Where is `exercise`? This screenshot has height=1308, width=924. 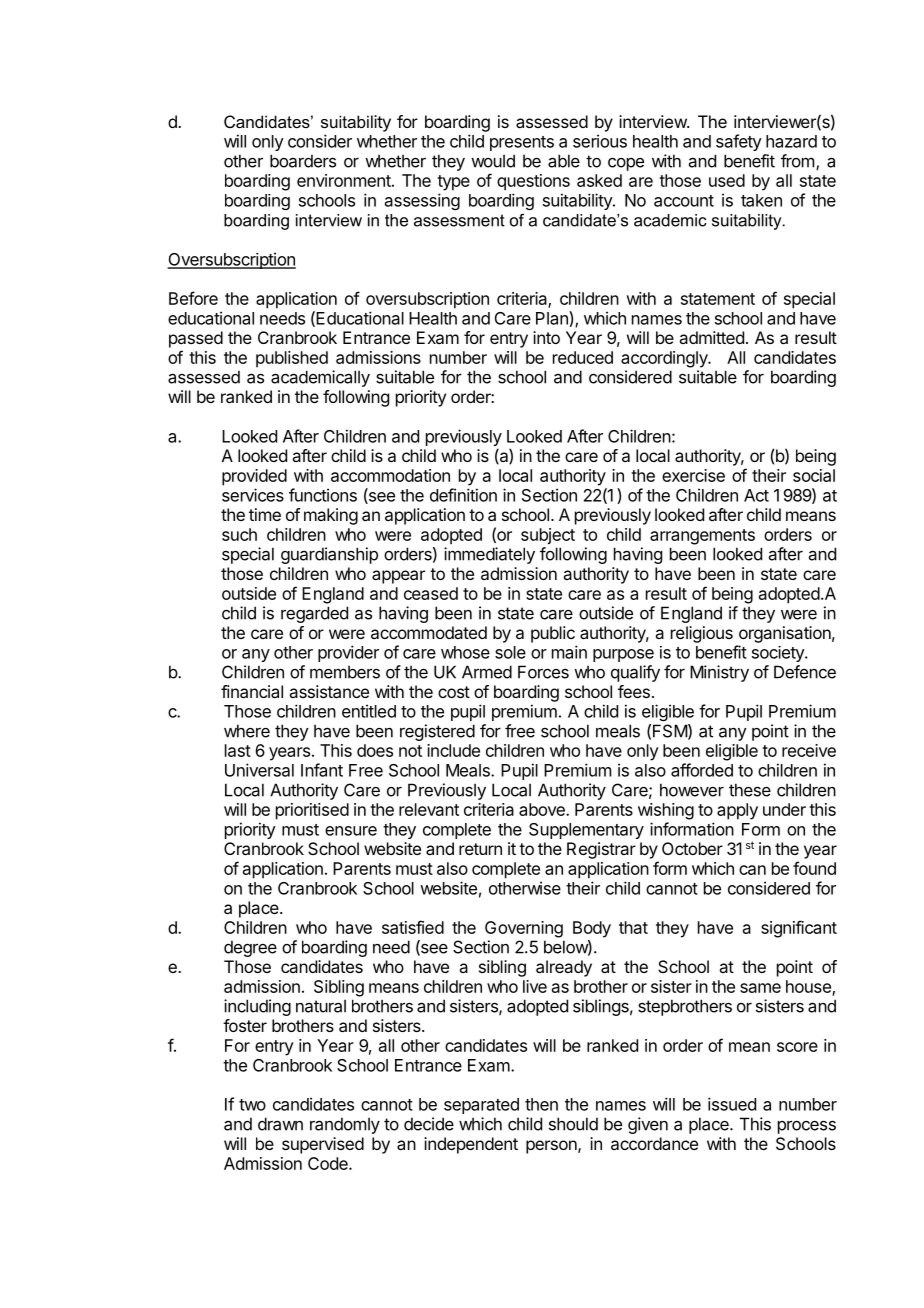 exercise is located at coordinates (693, 475).
